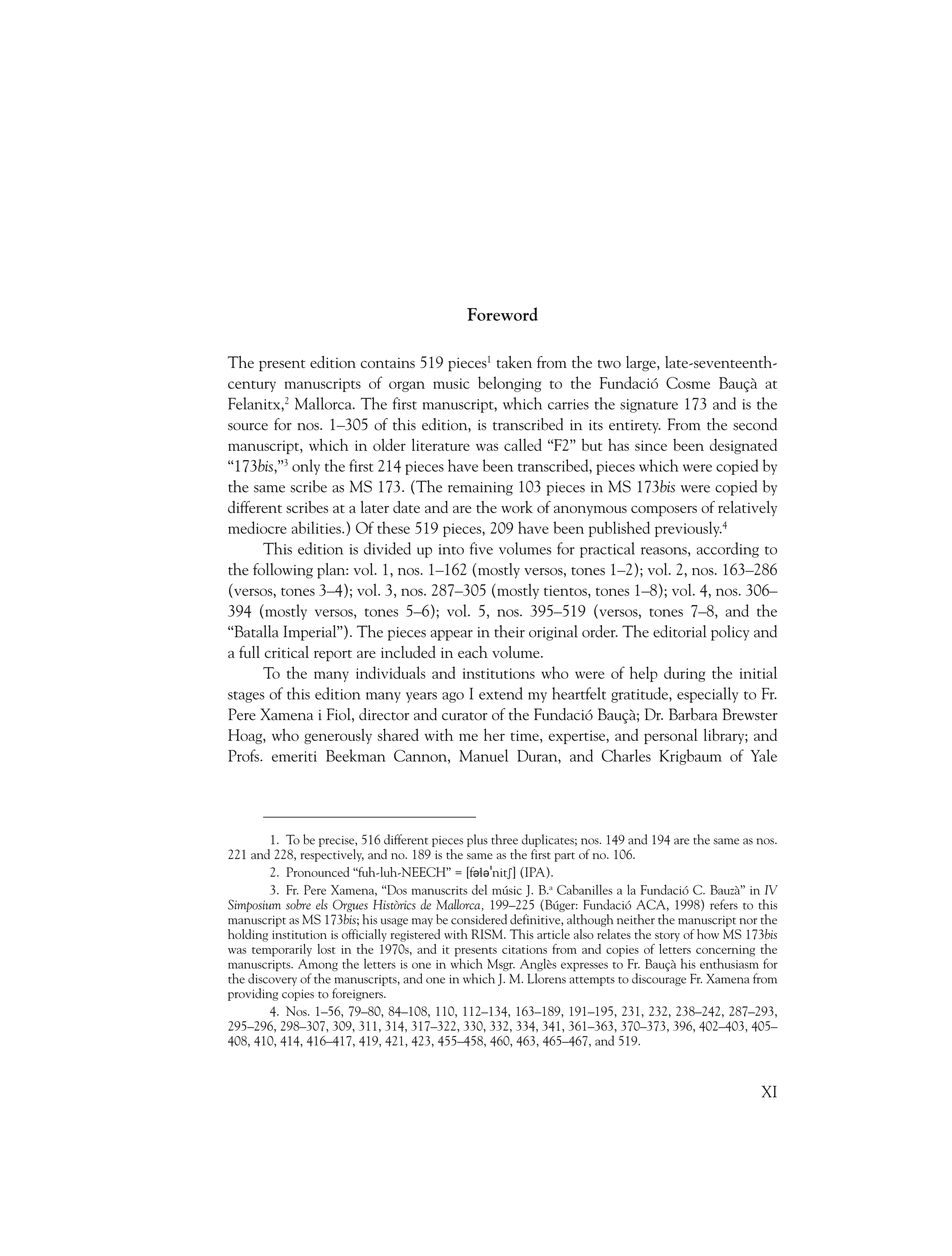 This document has width=952, height=1256. I want to click on each, so click(473, 652).
